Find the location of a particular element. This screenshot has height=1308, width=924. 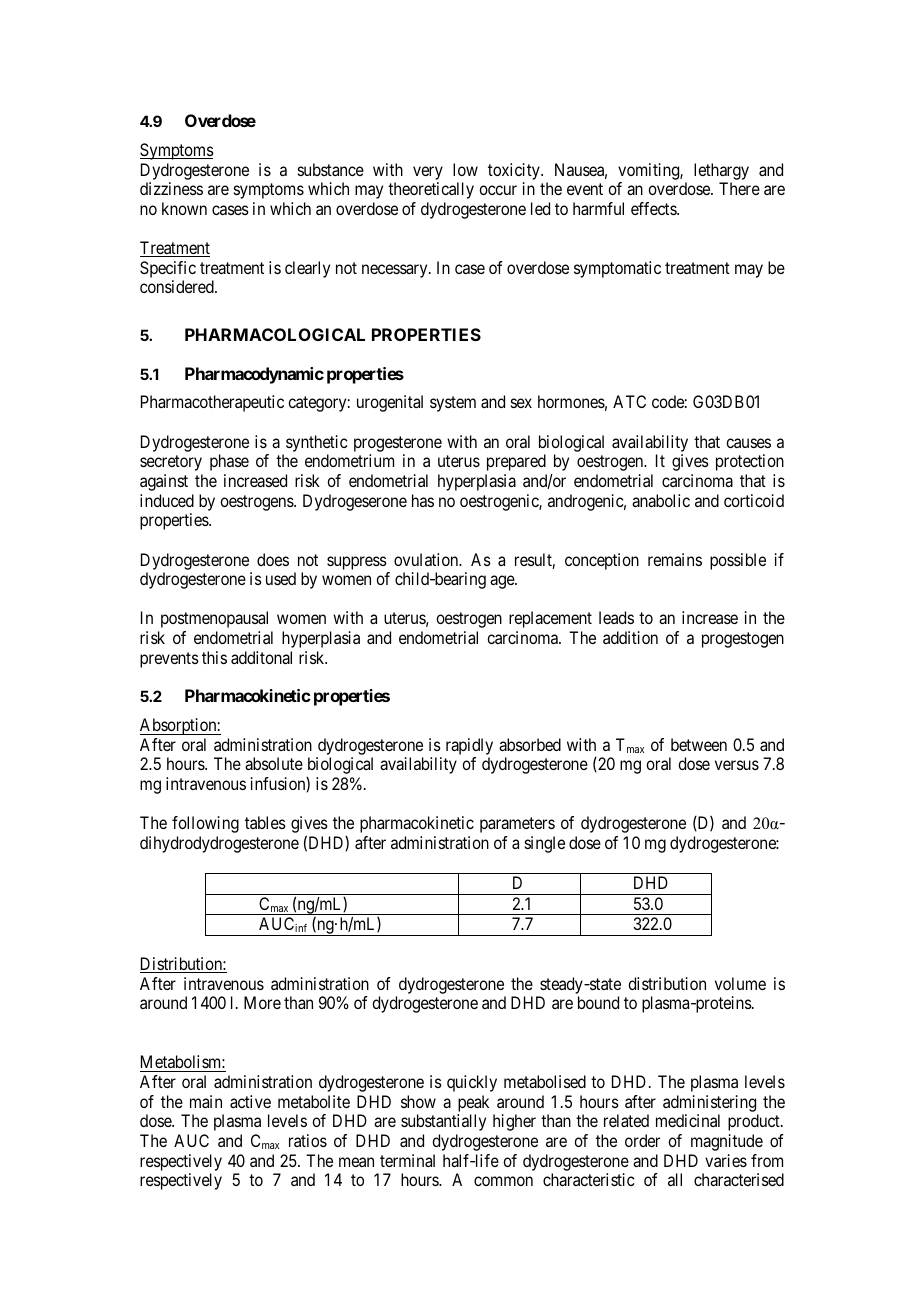

following is located at coordinates (205, 824).
